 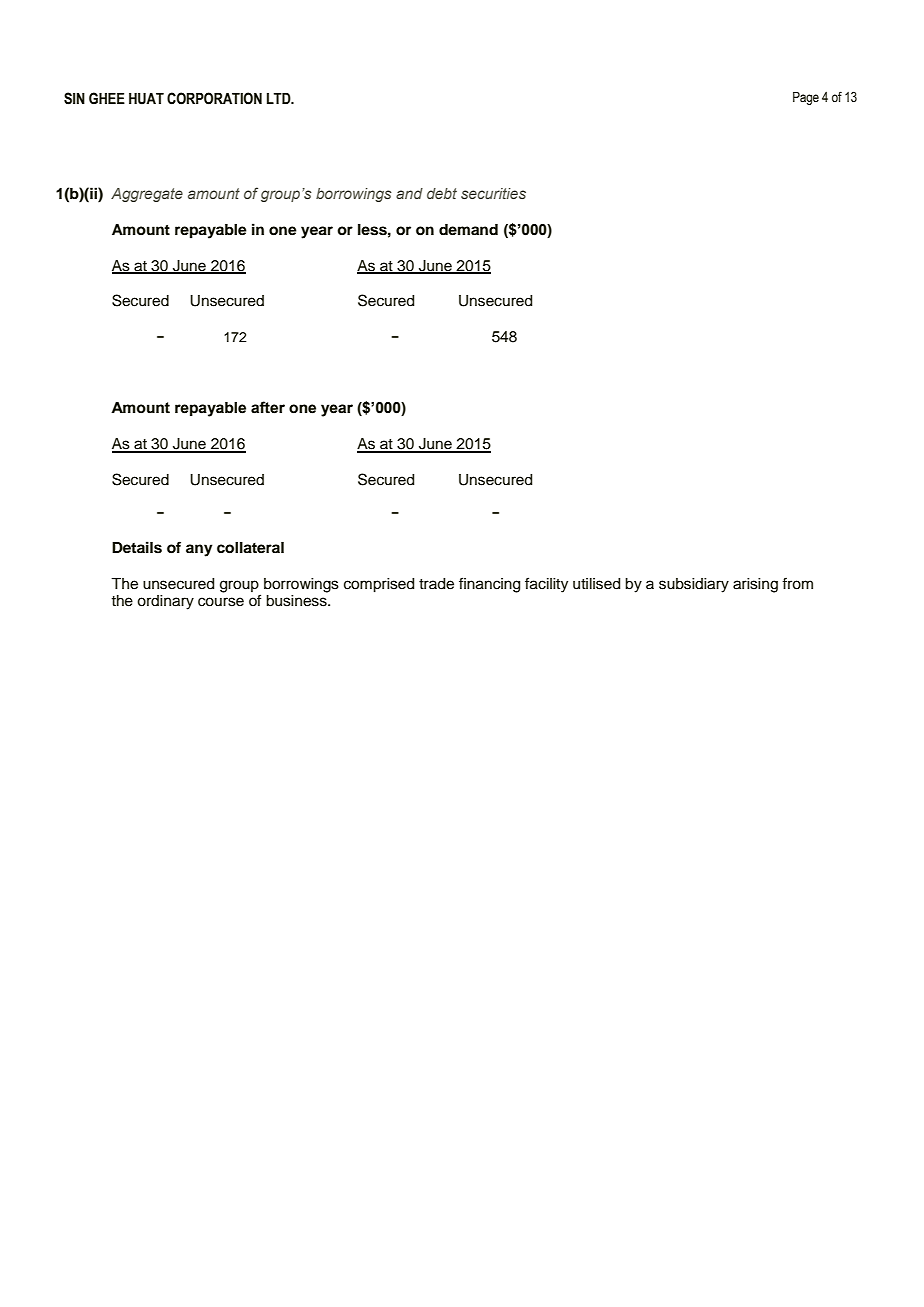 I want to click on securities, so click(x=493, y=193).
